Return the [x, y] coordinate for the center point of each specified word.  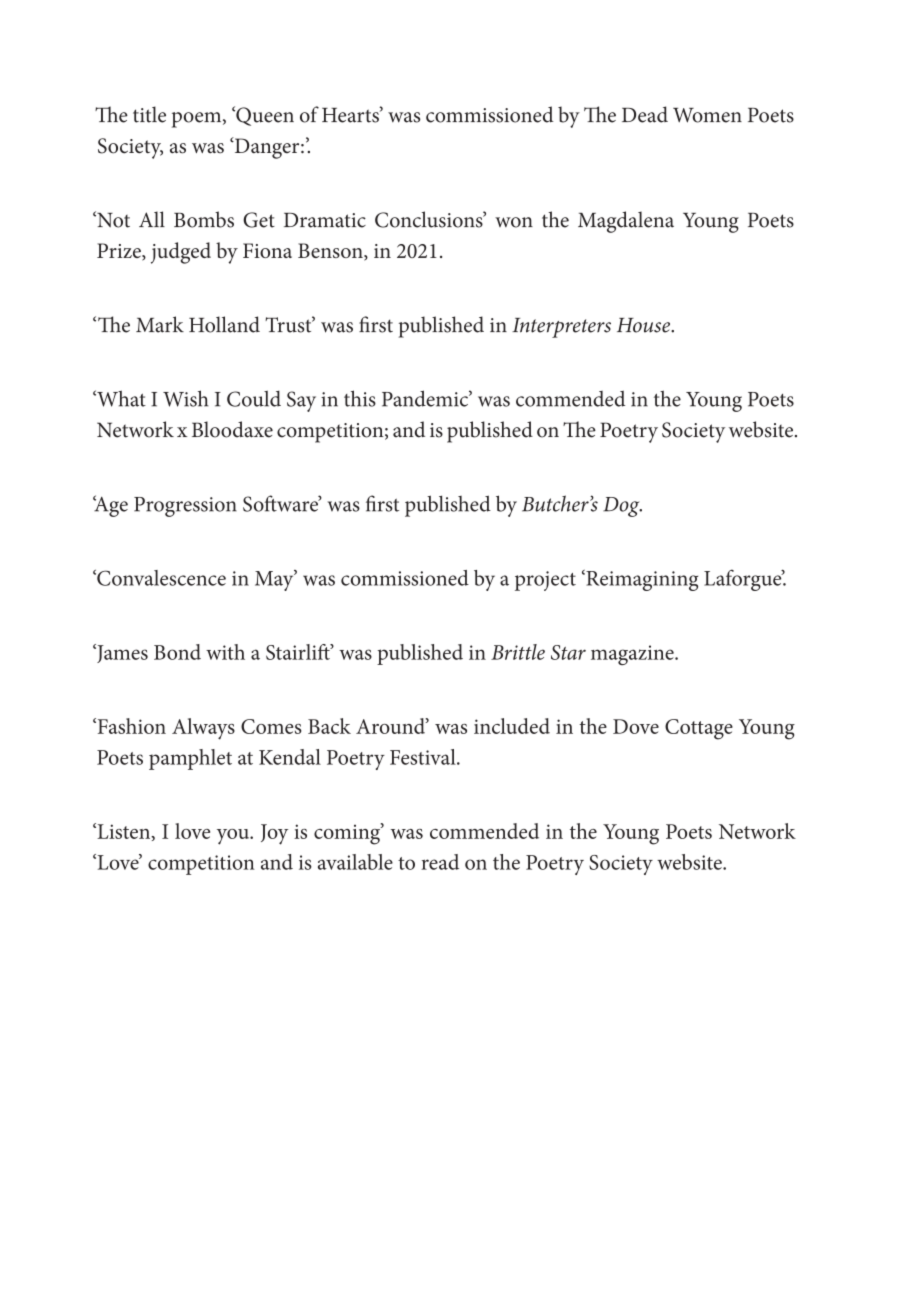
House [645, 325]
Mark [160, 324]
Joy [274, 834]
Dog [622, 507]
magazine [633, 655]
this [360, 398]
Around [391, 726]
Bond [177, 652]
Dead [645, 114]
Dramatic [325, 220]
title [149, 114]
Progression [185, 507]
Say [301, 401]
